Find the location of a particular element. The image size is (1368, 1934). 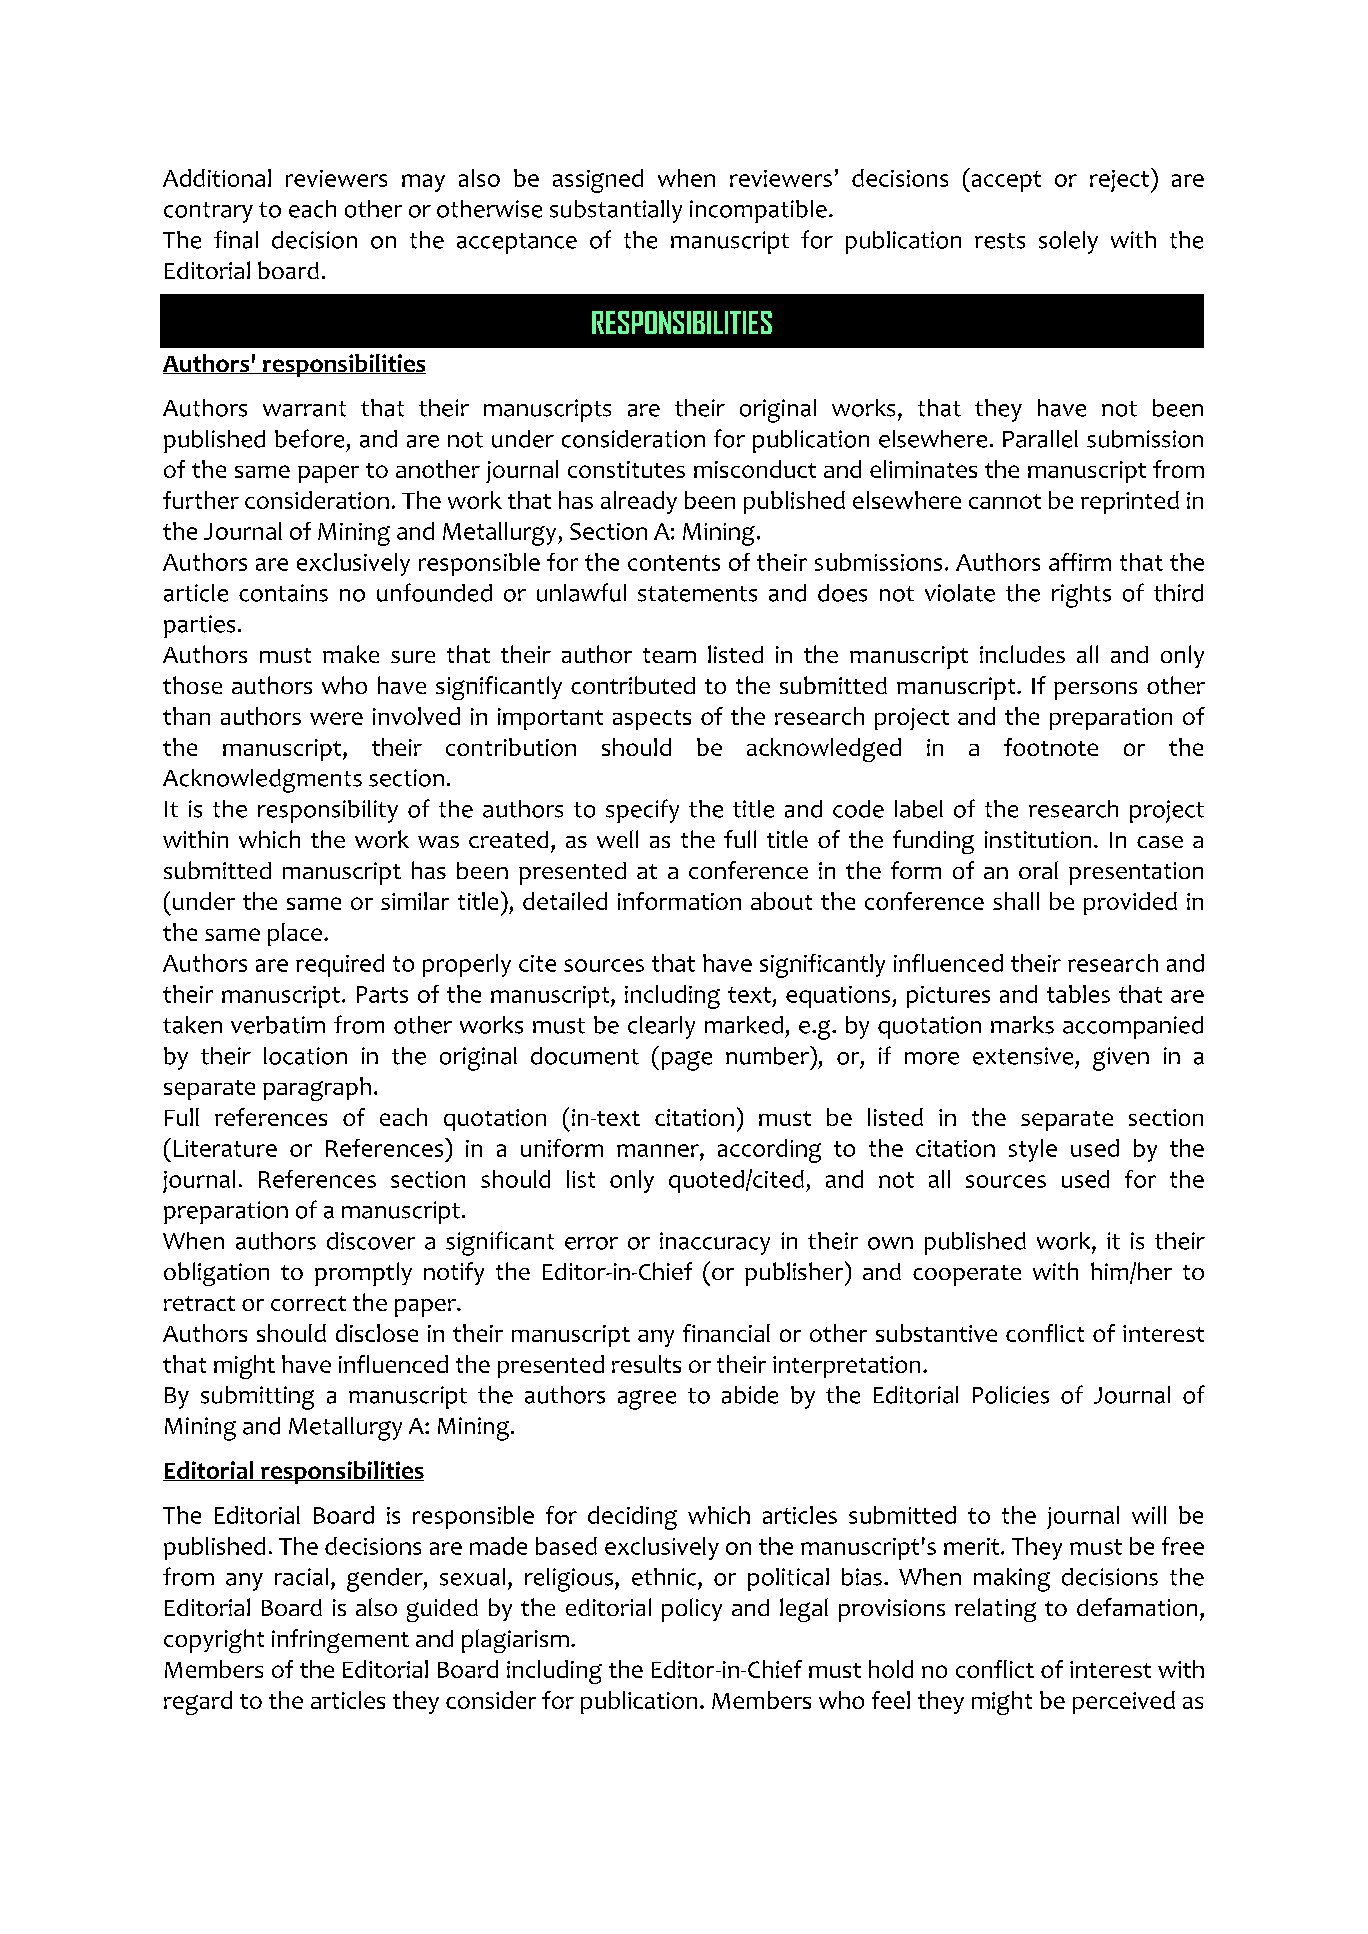

place is located at coordinates (295, 934).
